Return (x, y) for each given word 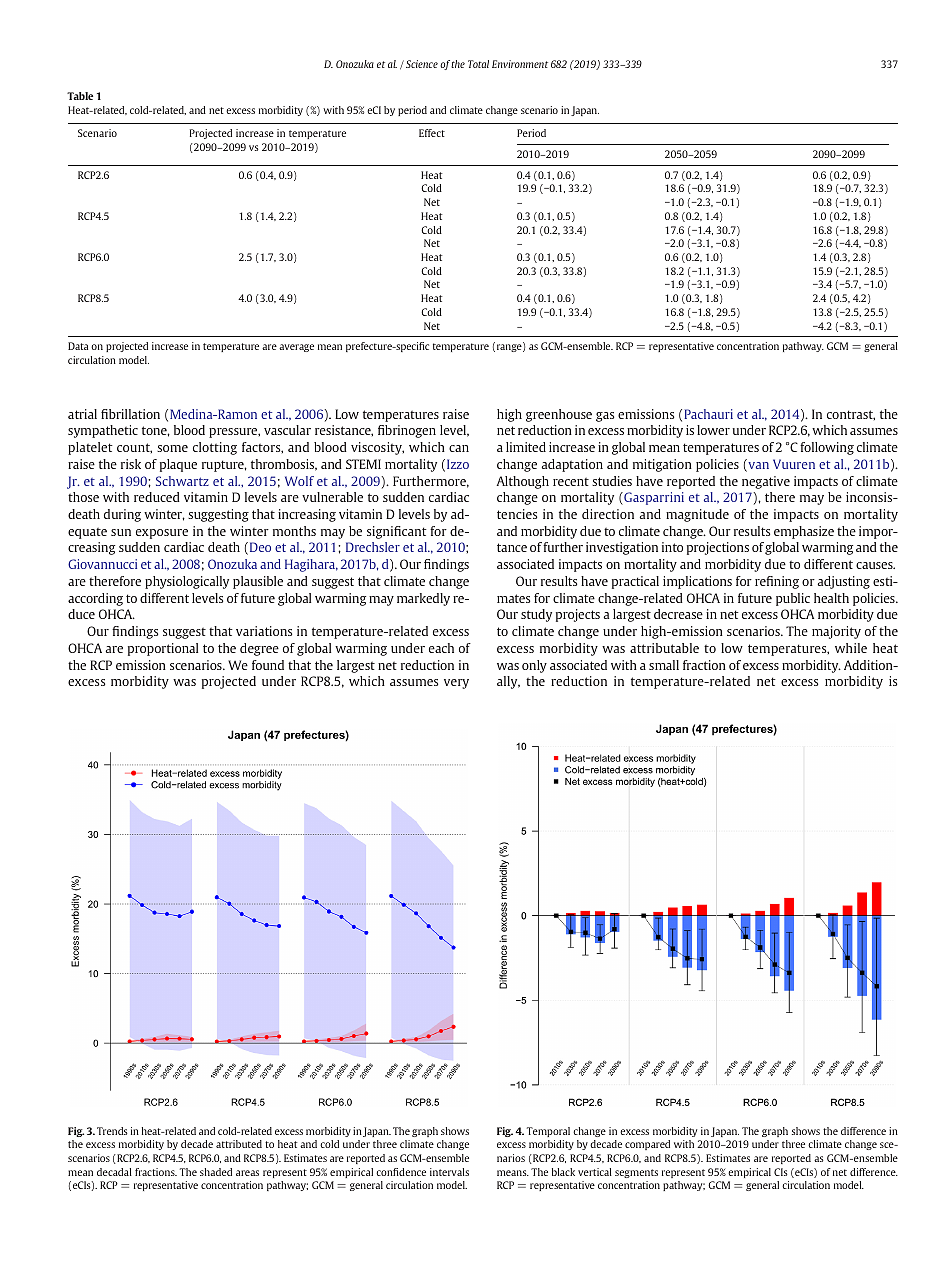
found (268, 665)
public (793, 599)
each (441, 648)
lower (713, 430)
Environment (520, 64)
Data (78, 346)
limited (526, 447)
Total (478, 64)
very (456, 684)
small (664, 665)
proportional (163, 649)
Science (422, 64)
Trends (112, 1131)
